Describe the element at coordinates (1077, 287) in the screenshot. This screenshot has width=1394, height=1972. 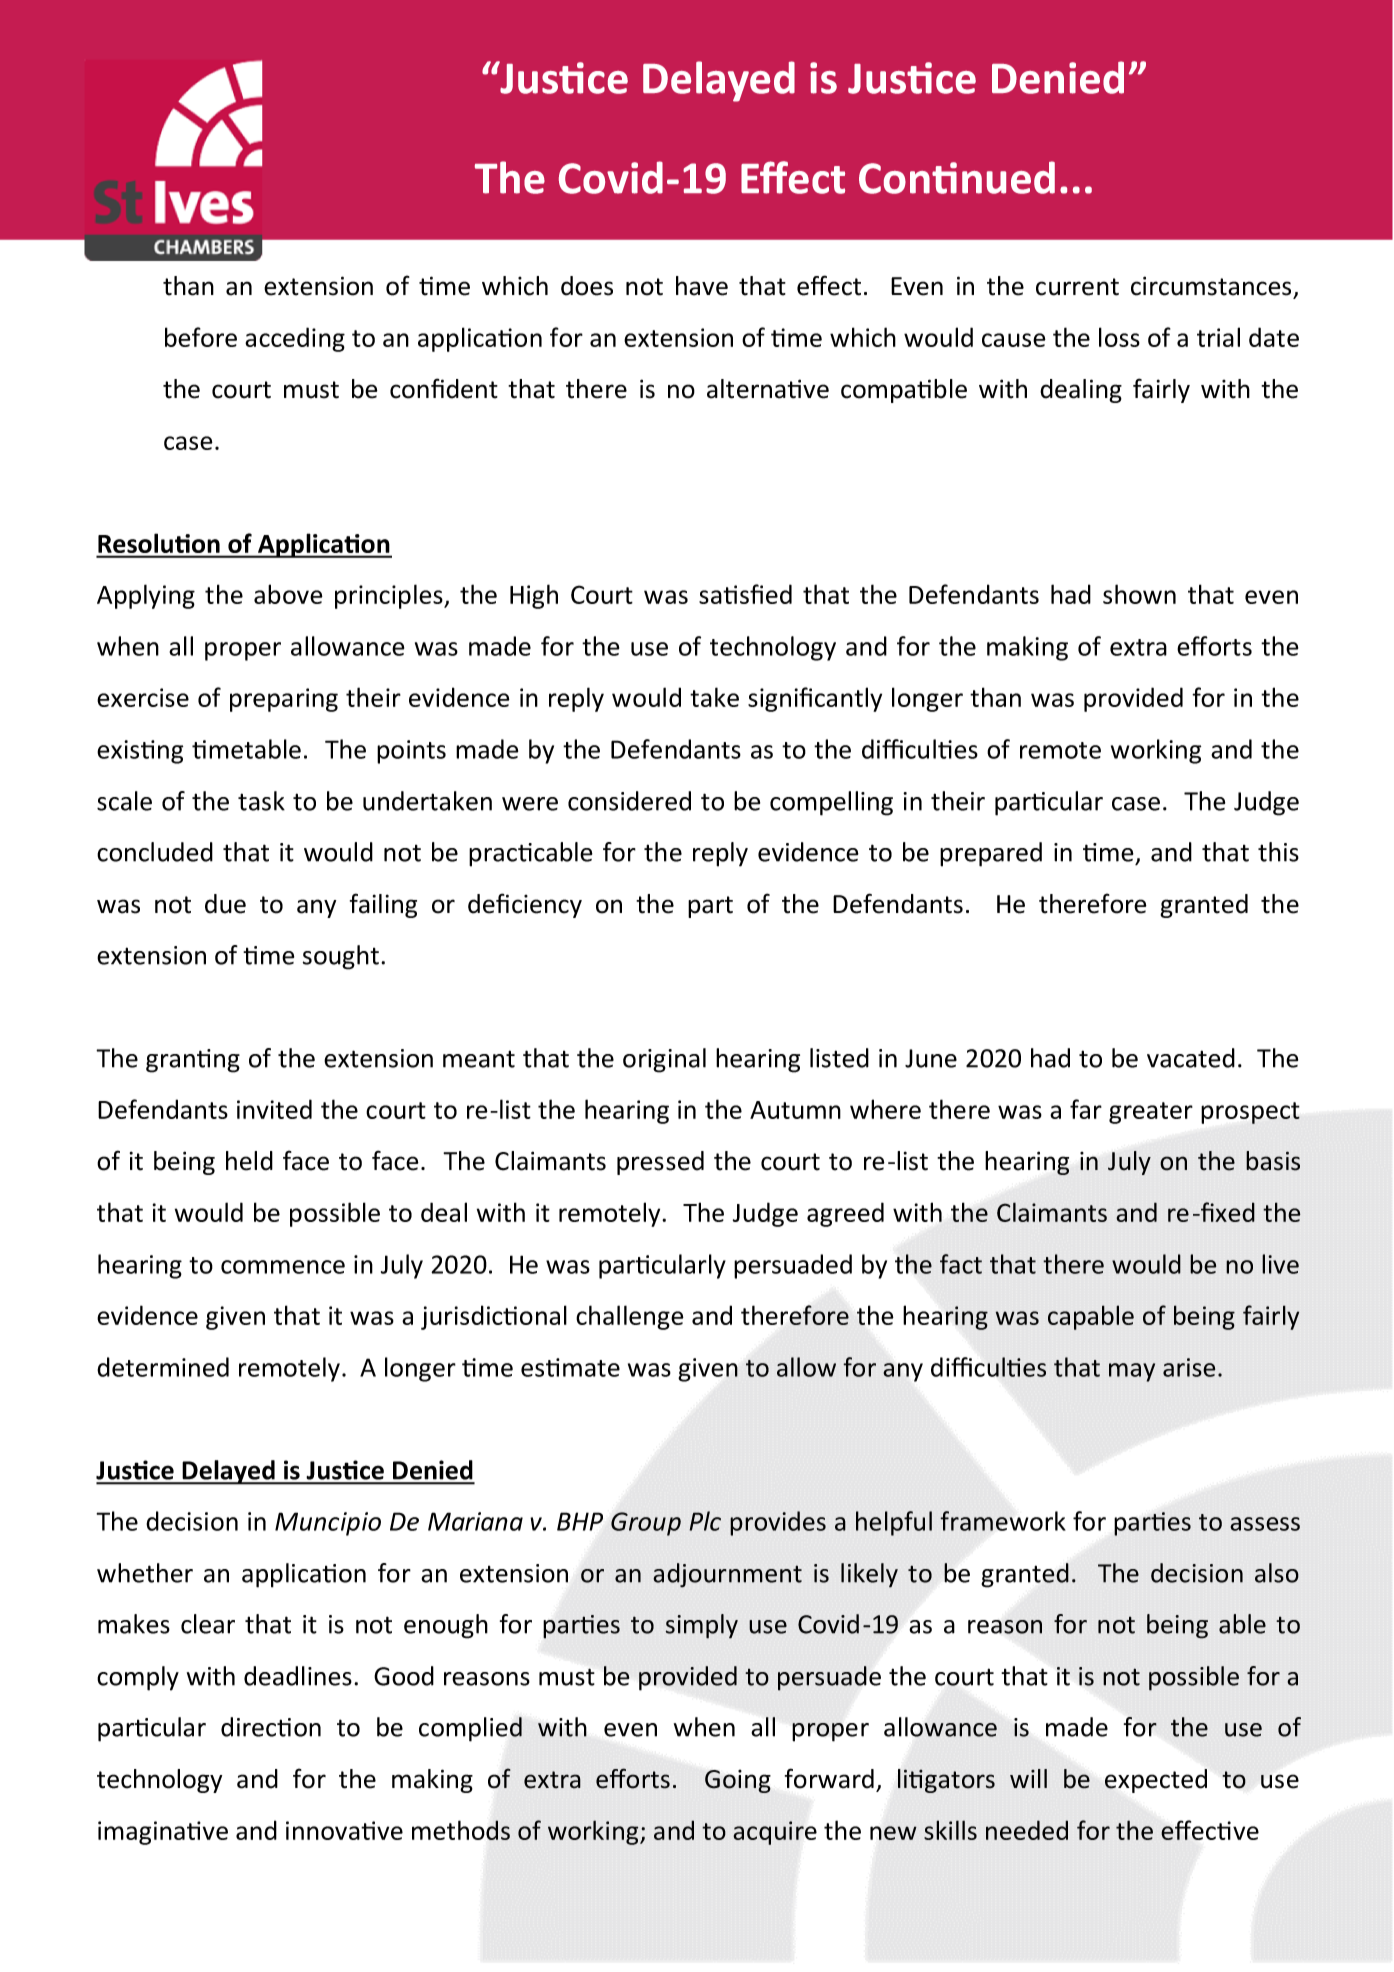
I see `current` at that location.
